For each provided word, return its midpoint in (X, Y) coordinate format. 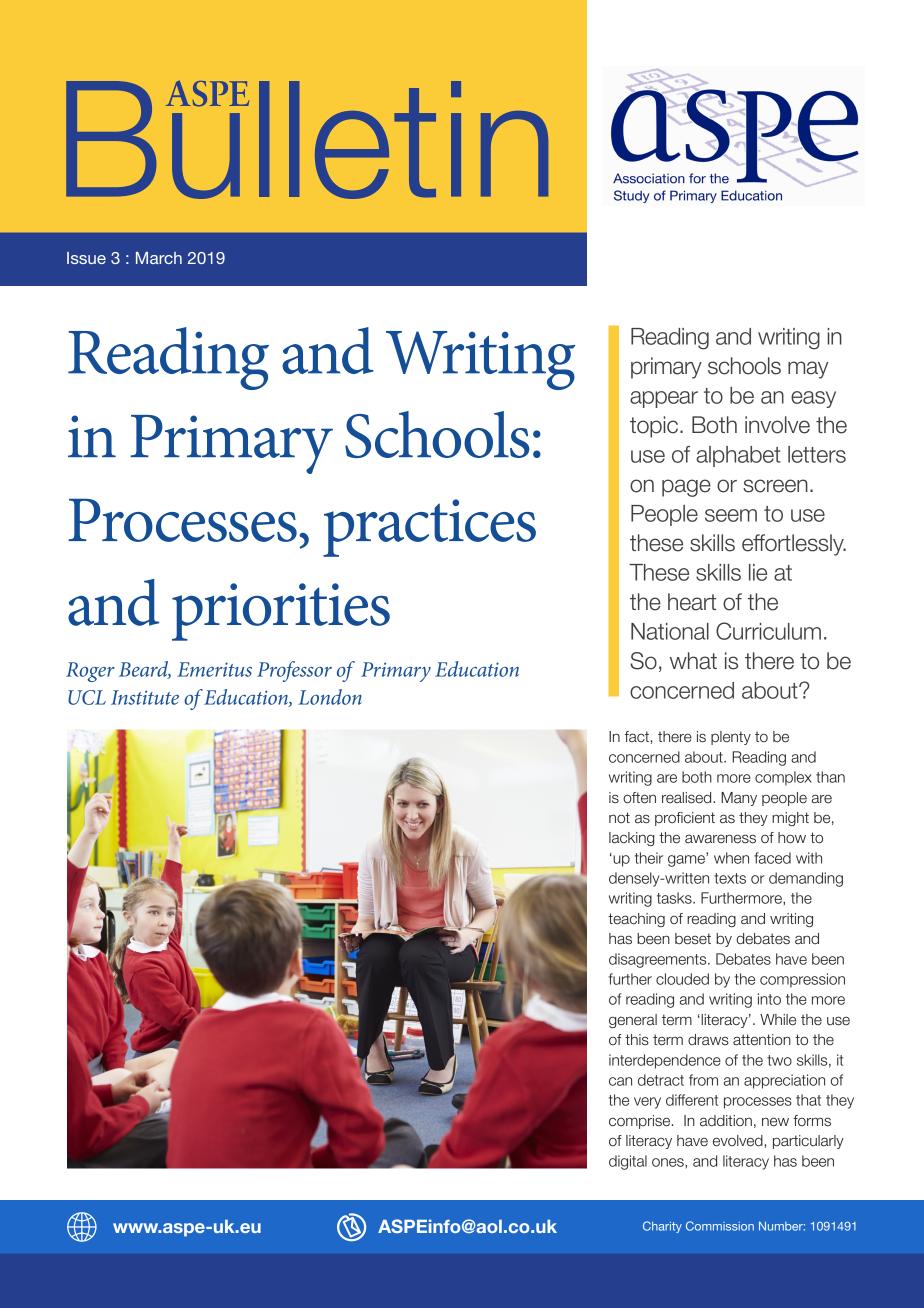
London (330, 697)
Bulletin (307, 139)
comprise (641, 1122)
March (159, 258)
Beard (145, 670)
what (693, 661)
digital (628, 1162)
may (808, 370)
